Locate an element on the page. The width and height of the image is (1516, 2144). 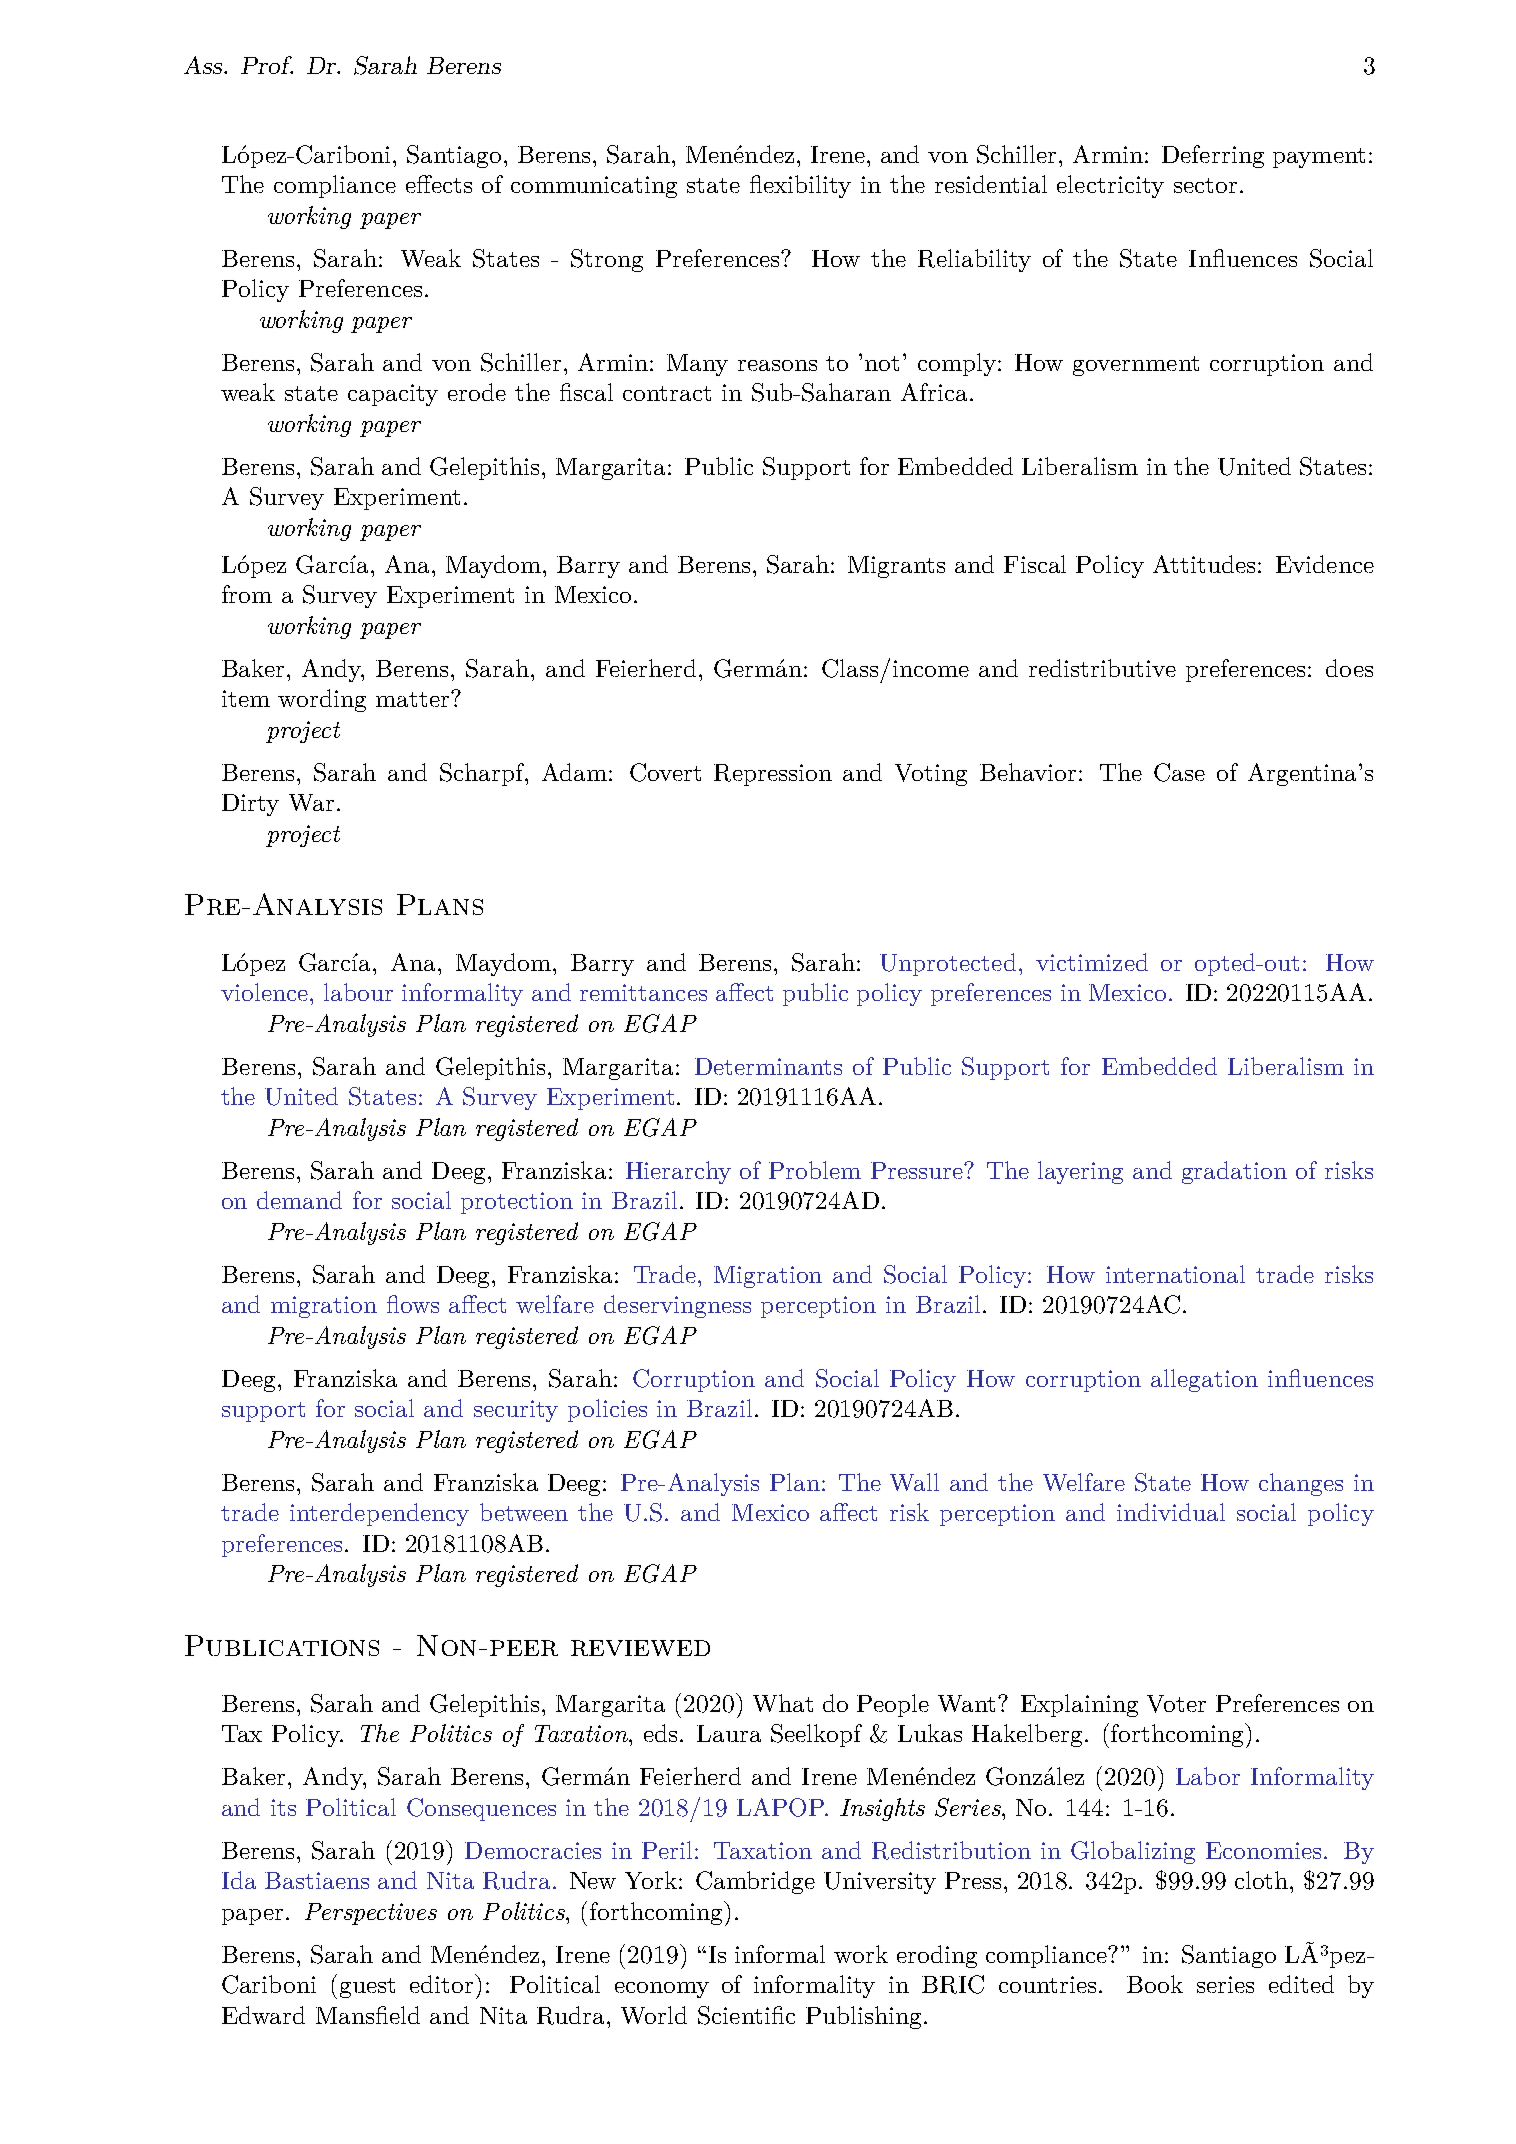
labour is located at coordinates (358, 992).
